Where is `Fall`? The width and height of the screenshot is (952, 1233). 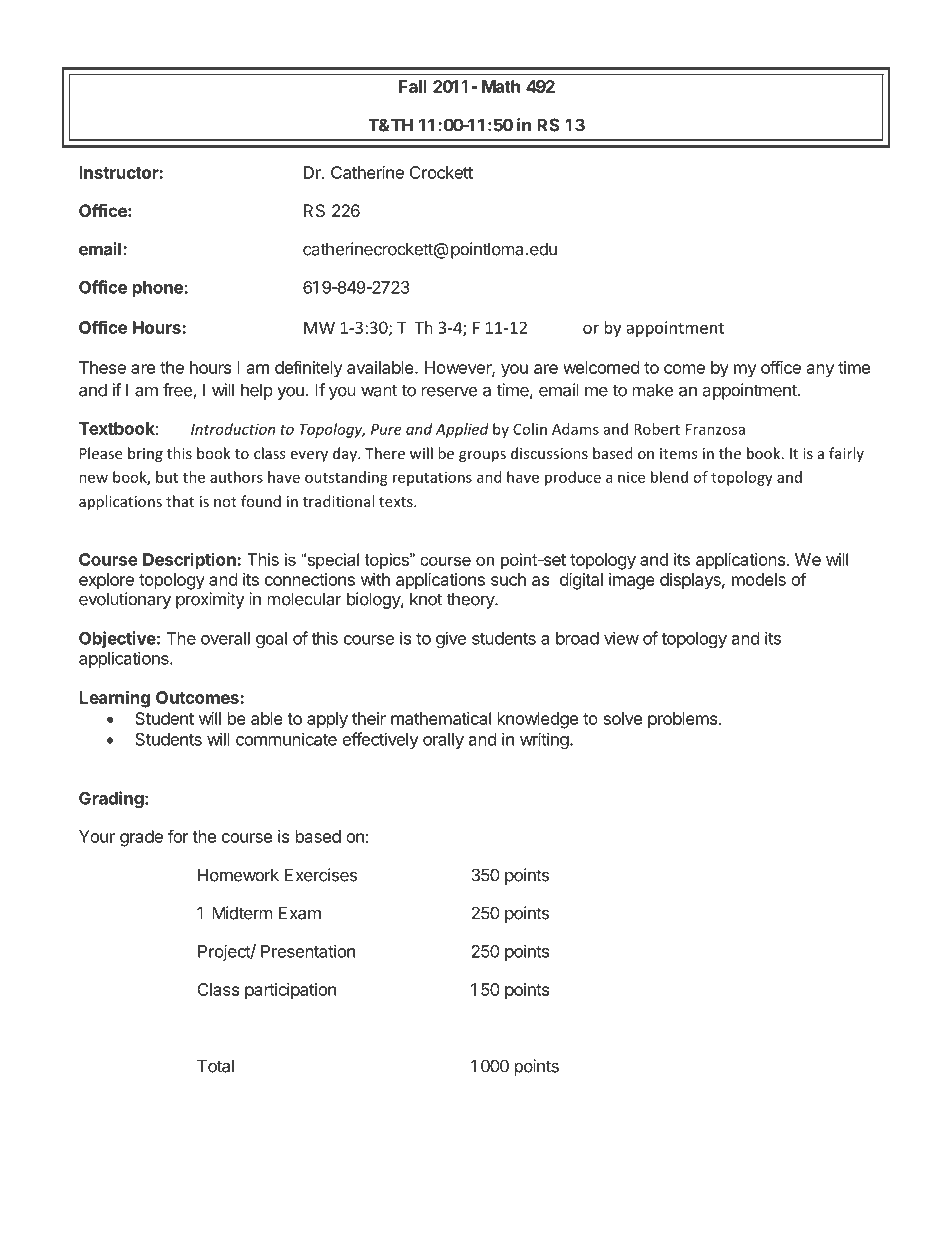 Fall is located at coordinates (413, 86).
